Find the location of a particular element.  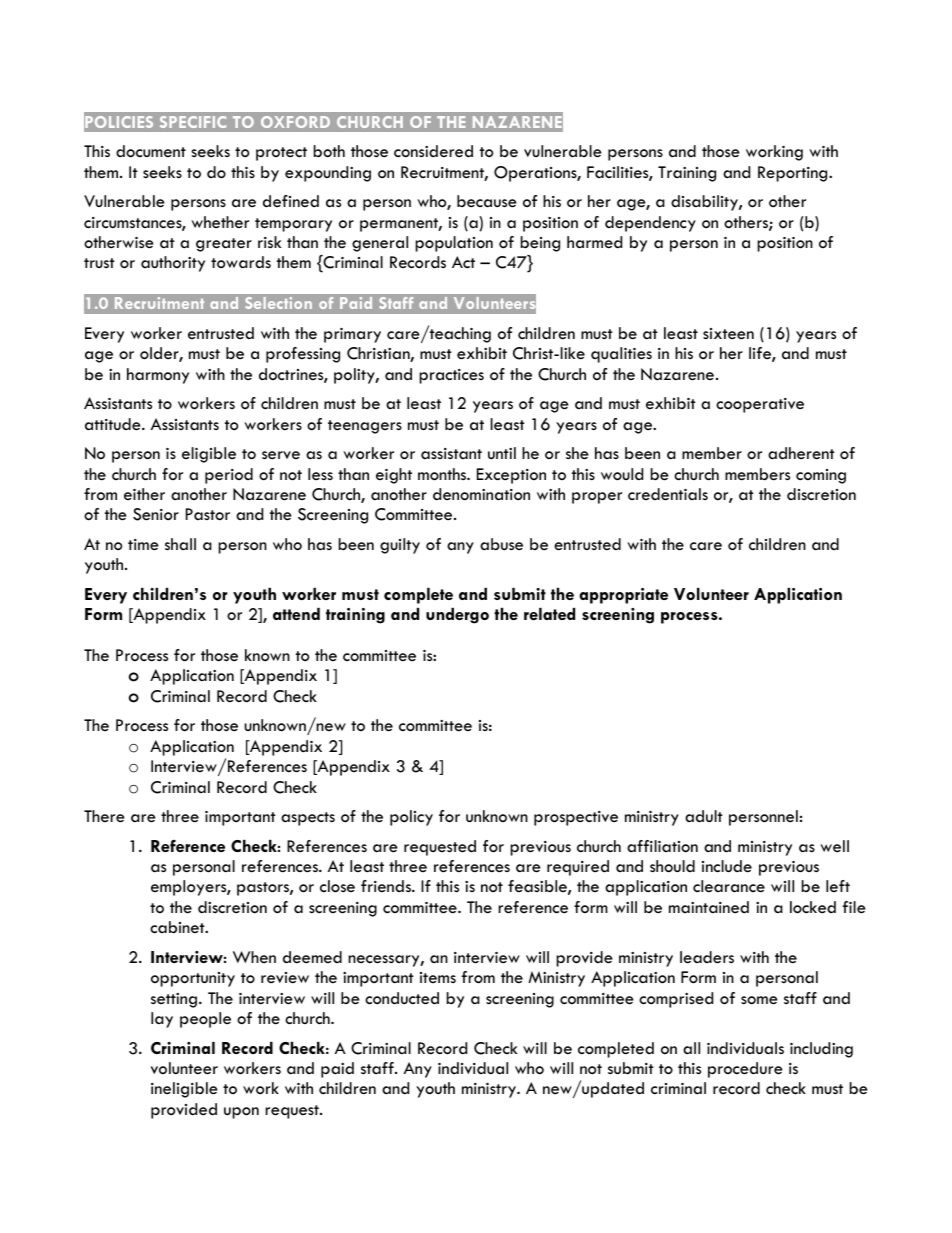

upon is located at coordinates (241, 1113).
